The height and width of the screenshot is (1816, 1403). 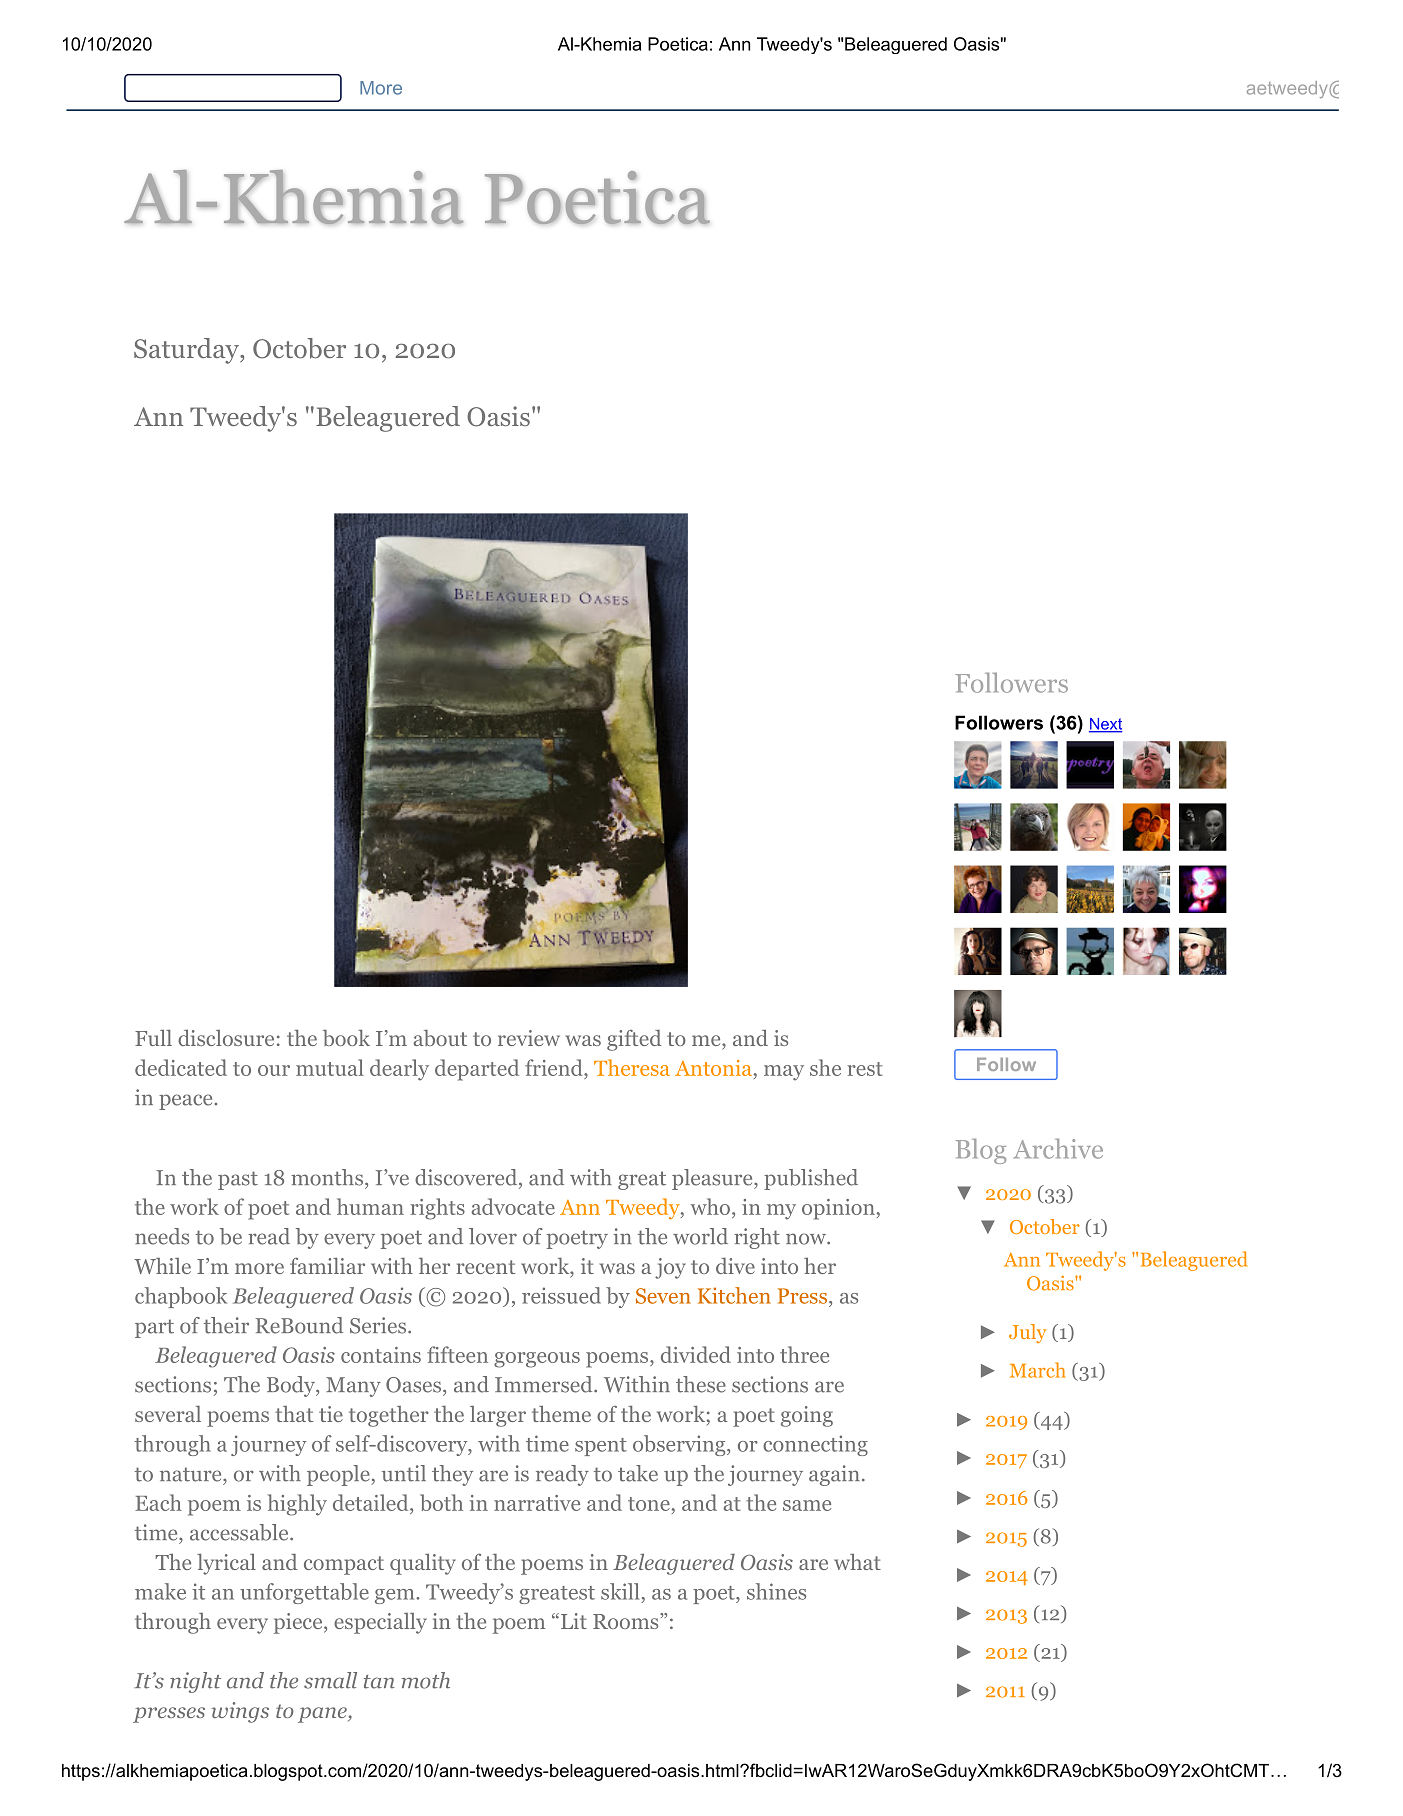 What do you see at coordinates (627, 1621) in the screenshot?
I see `Rooms` at bounding box center [627, 1621].
